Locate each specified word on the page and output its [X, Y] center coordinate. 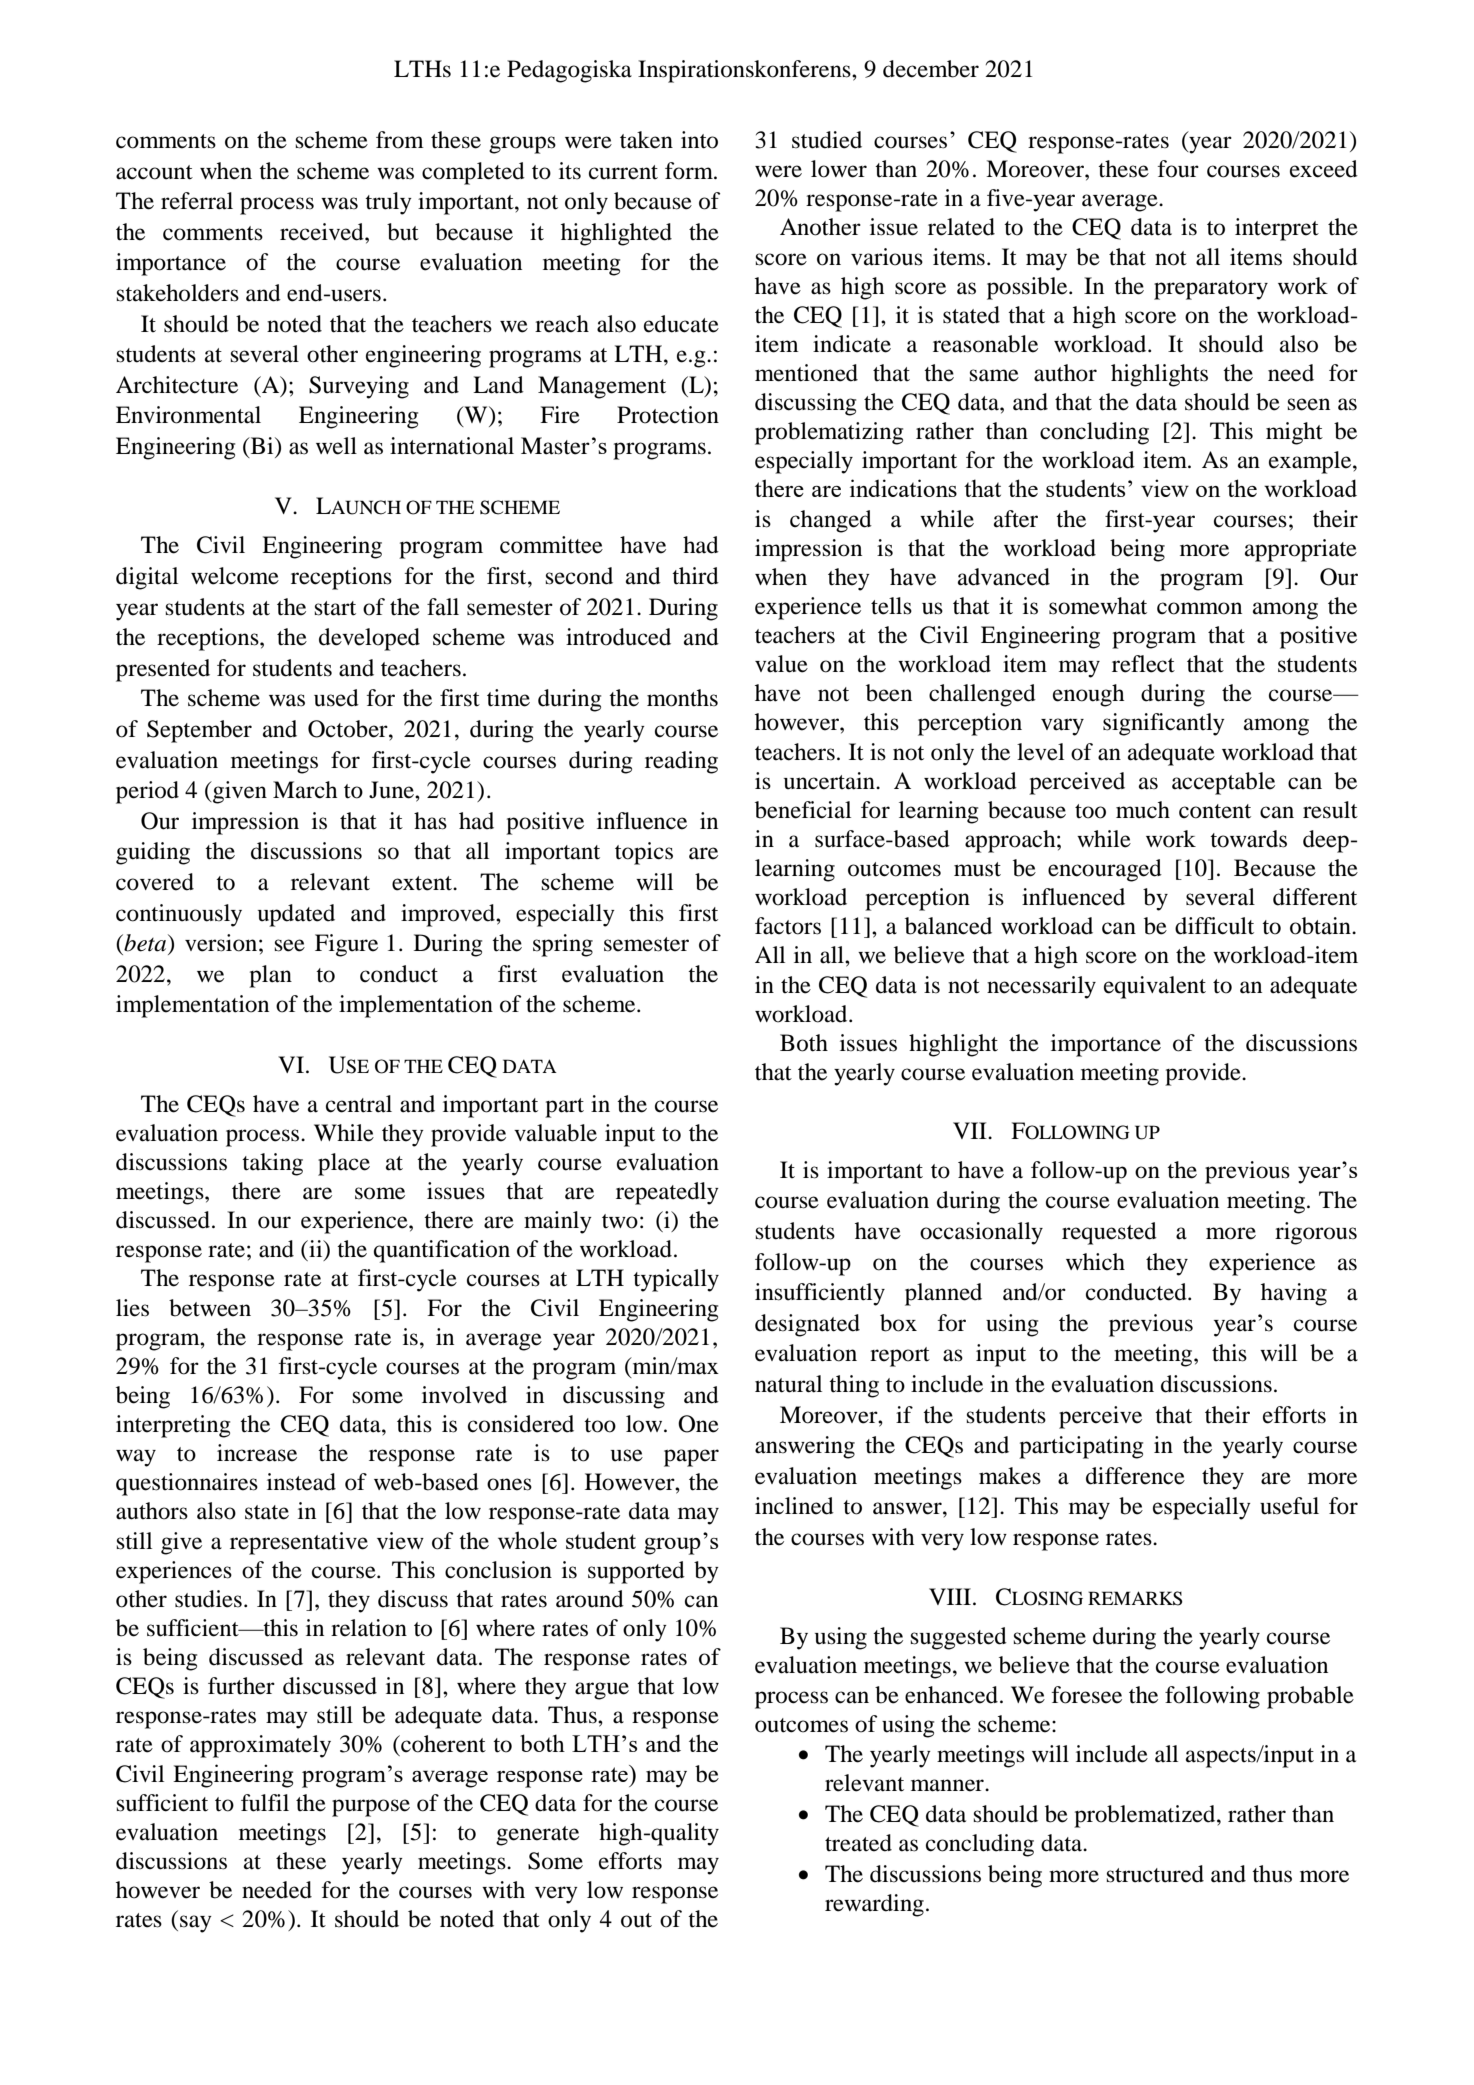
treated [858, 1843]
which [1095, 1261]
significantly [1164, 724]
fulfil [265, 1803]
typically [676, 1280]
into [699, 140]
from [400, 140]
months [682, 698]
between [210, 1308]
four [1178, 169]
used [336, 698]
